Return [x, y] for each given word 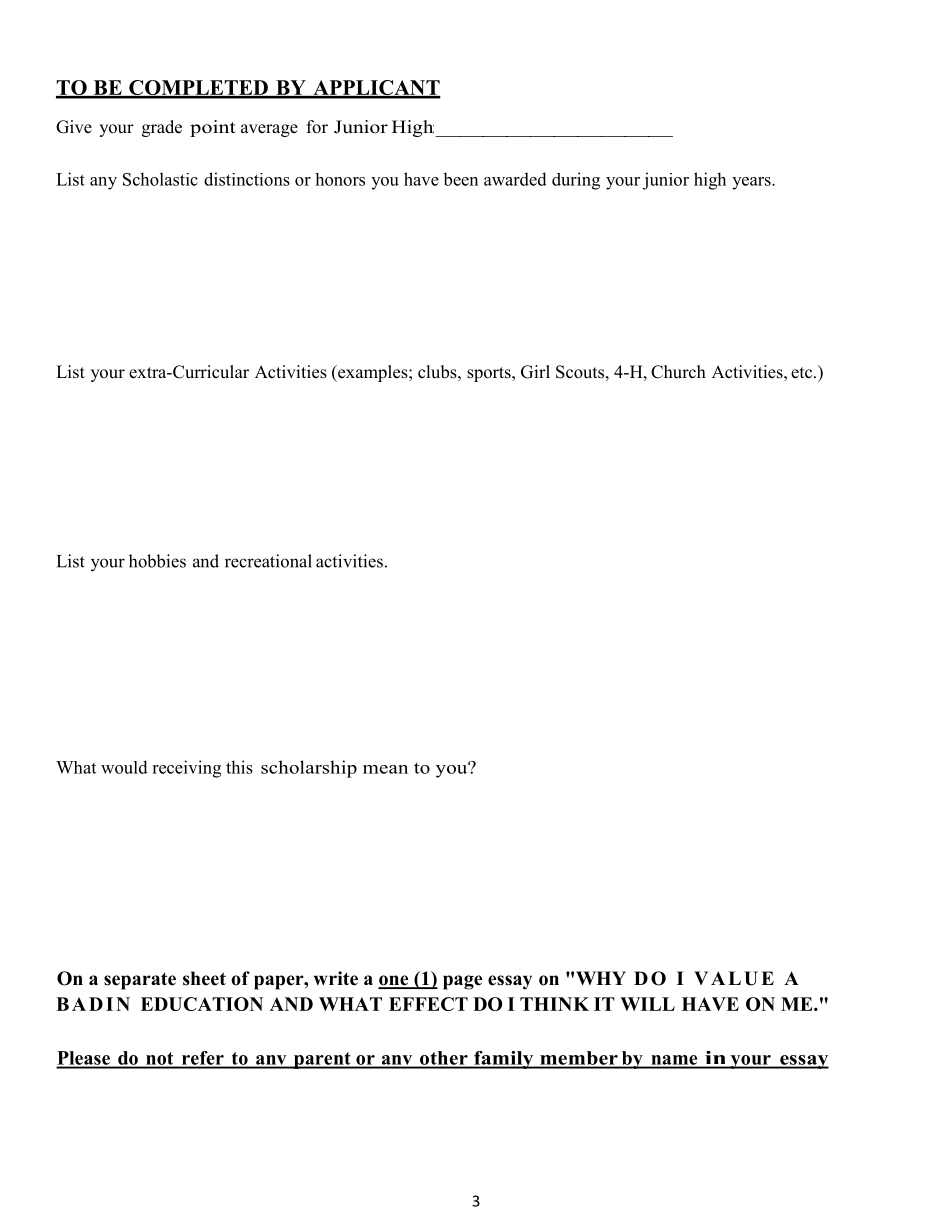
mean [385, 769]
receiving [186, 769]
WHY [601, 978]
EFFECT [428, 1004]
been [460, 179]
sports [490, 374]
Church [678, 372]
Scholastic [160, 179]
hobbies [157, 561]
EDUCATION [202, 1004]
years [752, 183]
